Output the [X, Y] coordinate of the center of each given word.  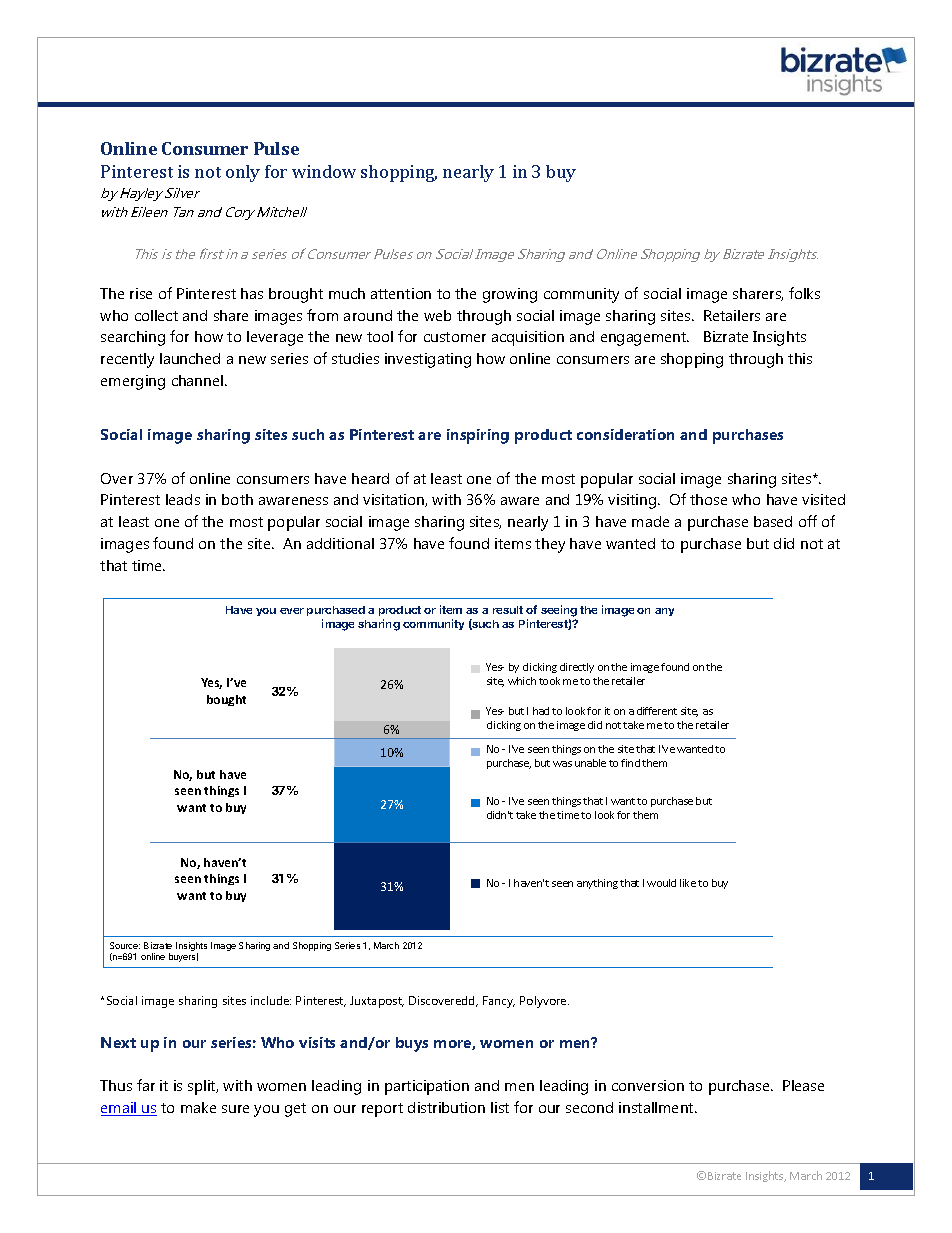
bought [226, 700]
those [708, 499]
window [324, 171]
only [243, 173]
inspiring [478, 436]
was [562, 764]
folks [804, 293]
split [203, 1087]
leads [183, 499]
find [630, 763]
